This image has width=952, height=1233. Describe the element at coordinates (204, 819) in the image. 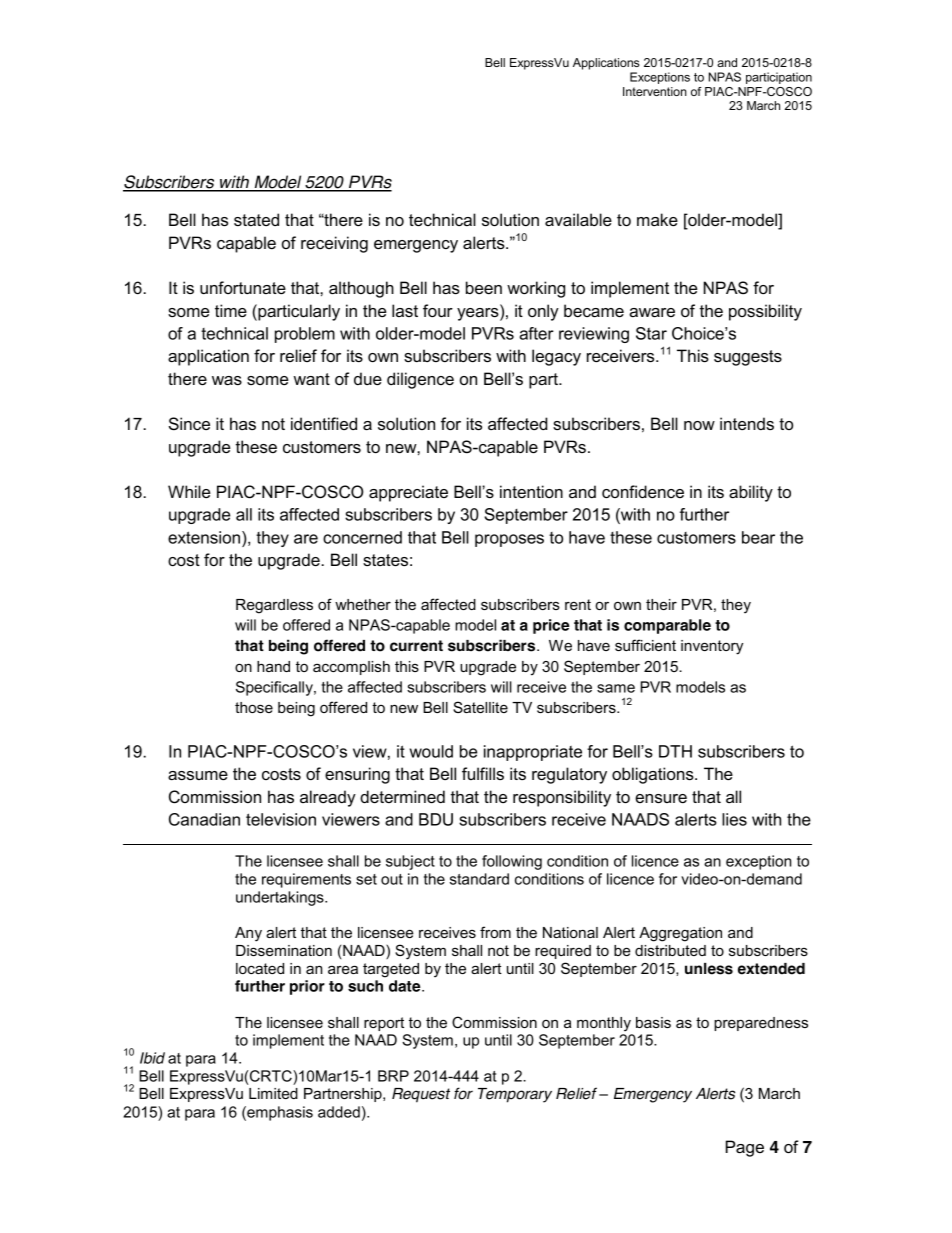

I see `Canadian` at that location.
